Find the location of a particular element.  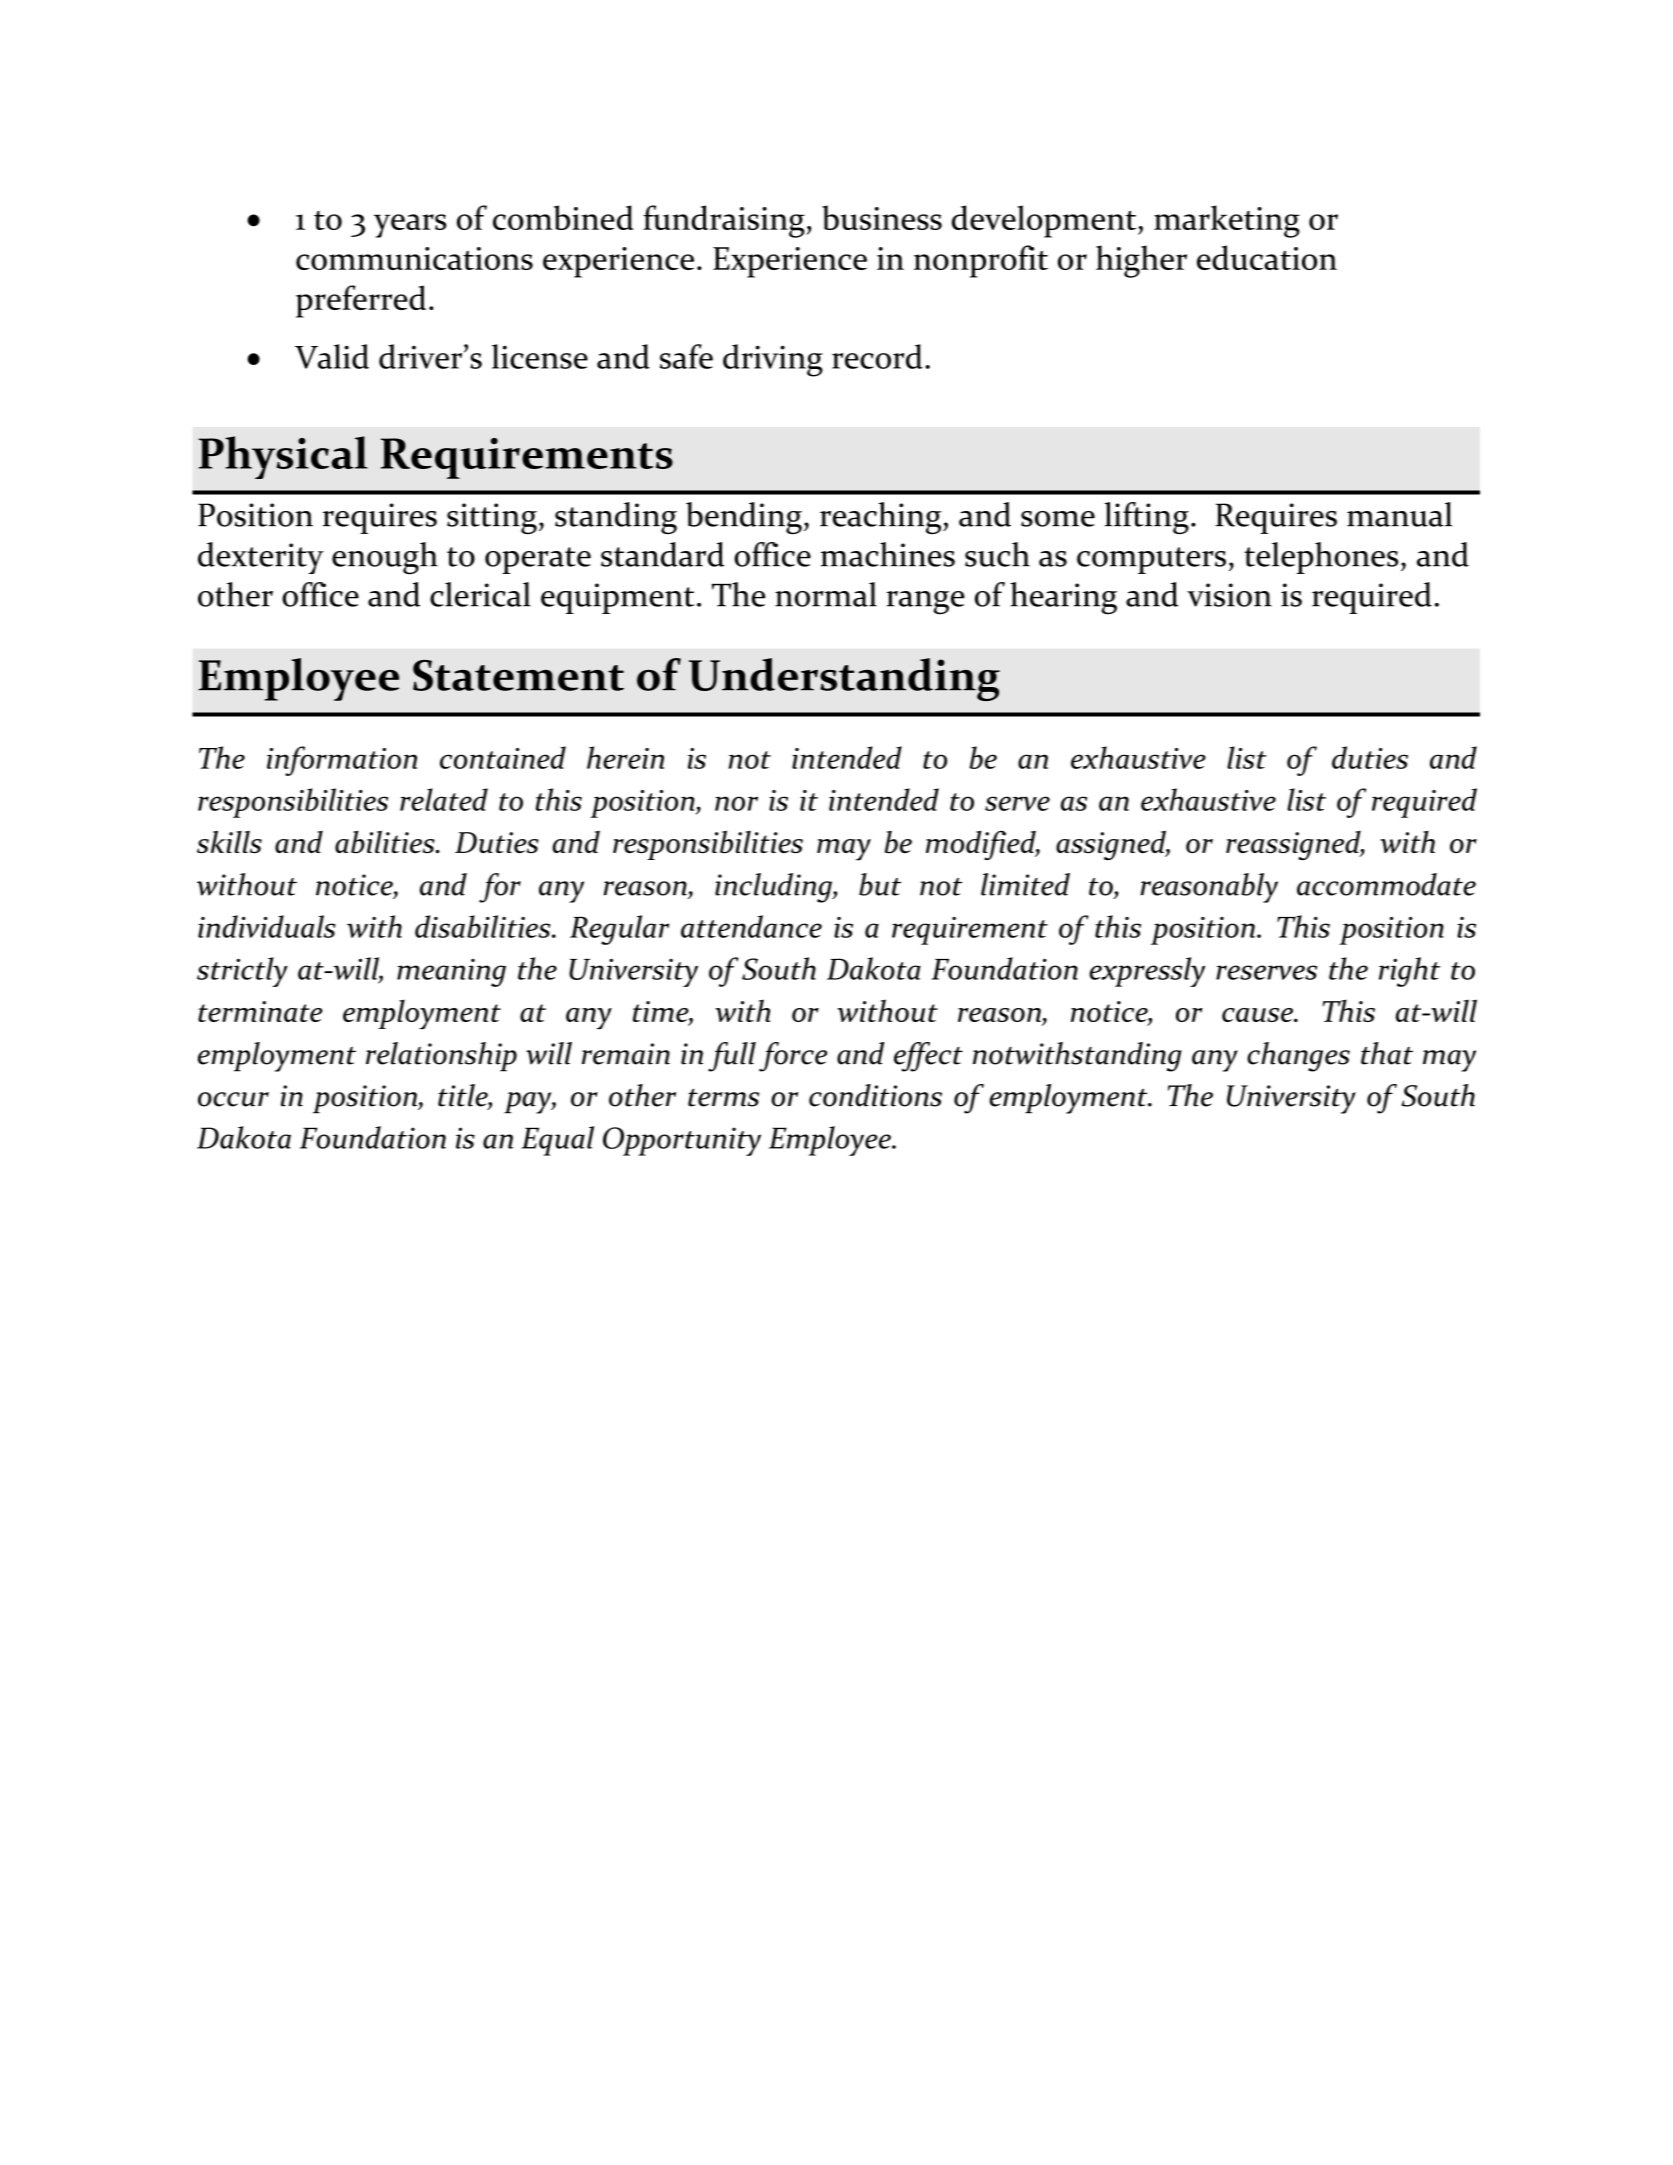

changes is located at coordinates (1298, 1057).
